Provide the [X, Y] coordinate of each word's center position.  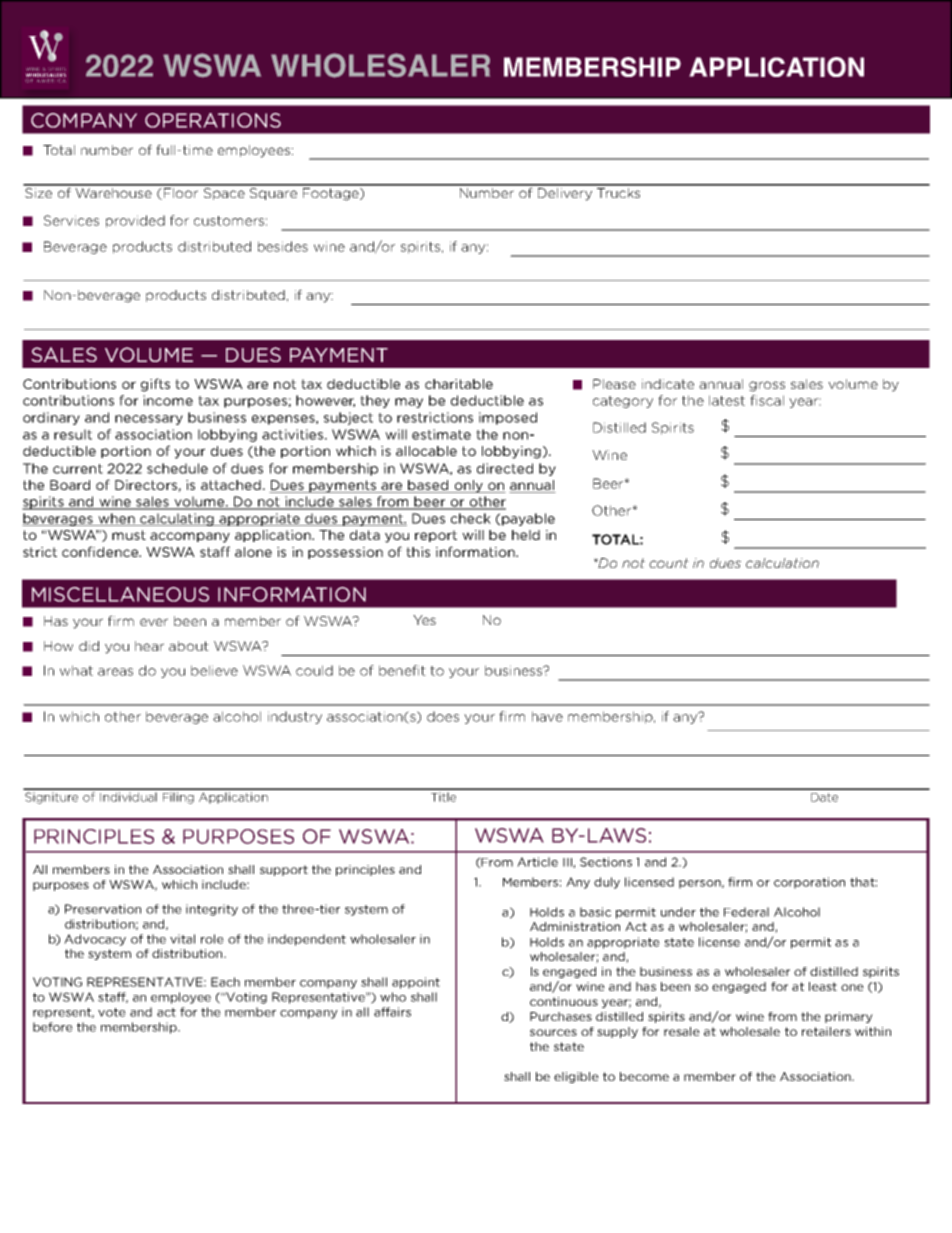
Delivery [565, 193]
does [443, 716]
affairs [392, 1012]
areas [115, 672]
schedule [177, 468]
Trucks [619, 191]
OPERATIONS [213, 120]
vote [112, 1012]
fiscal [767, 400]
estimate [441, 434]
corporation [809, 883]
